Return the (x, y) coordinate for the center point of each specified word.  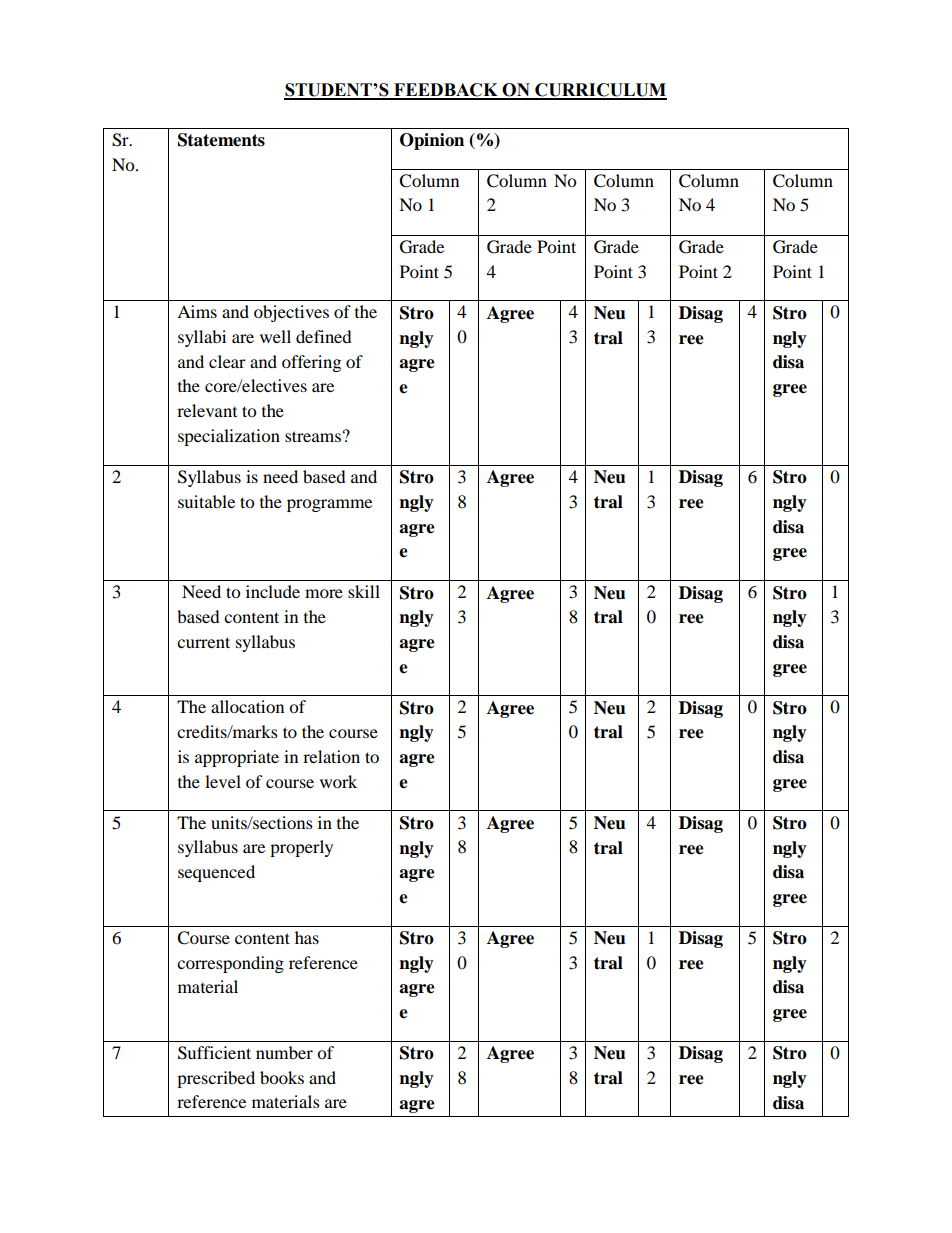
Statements (221, 140)
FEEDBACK (446, 91)
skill (364, 591)
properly (301, 848)
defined (324, 336)
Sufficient (214, 1053)
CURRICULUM (600, 91)
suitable (206, 501)
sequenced (216, 873)
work (338, 781)
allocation (247, 706)
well (275, 336)
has (307, 937)
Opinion (432, 141)
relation (331, 756)
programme (329, 505)
